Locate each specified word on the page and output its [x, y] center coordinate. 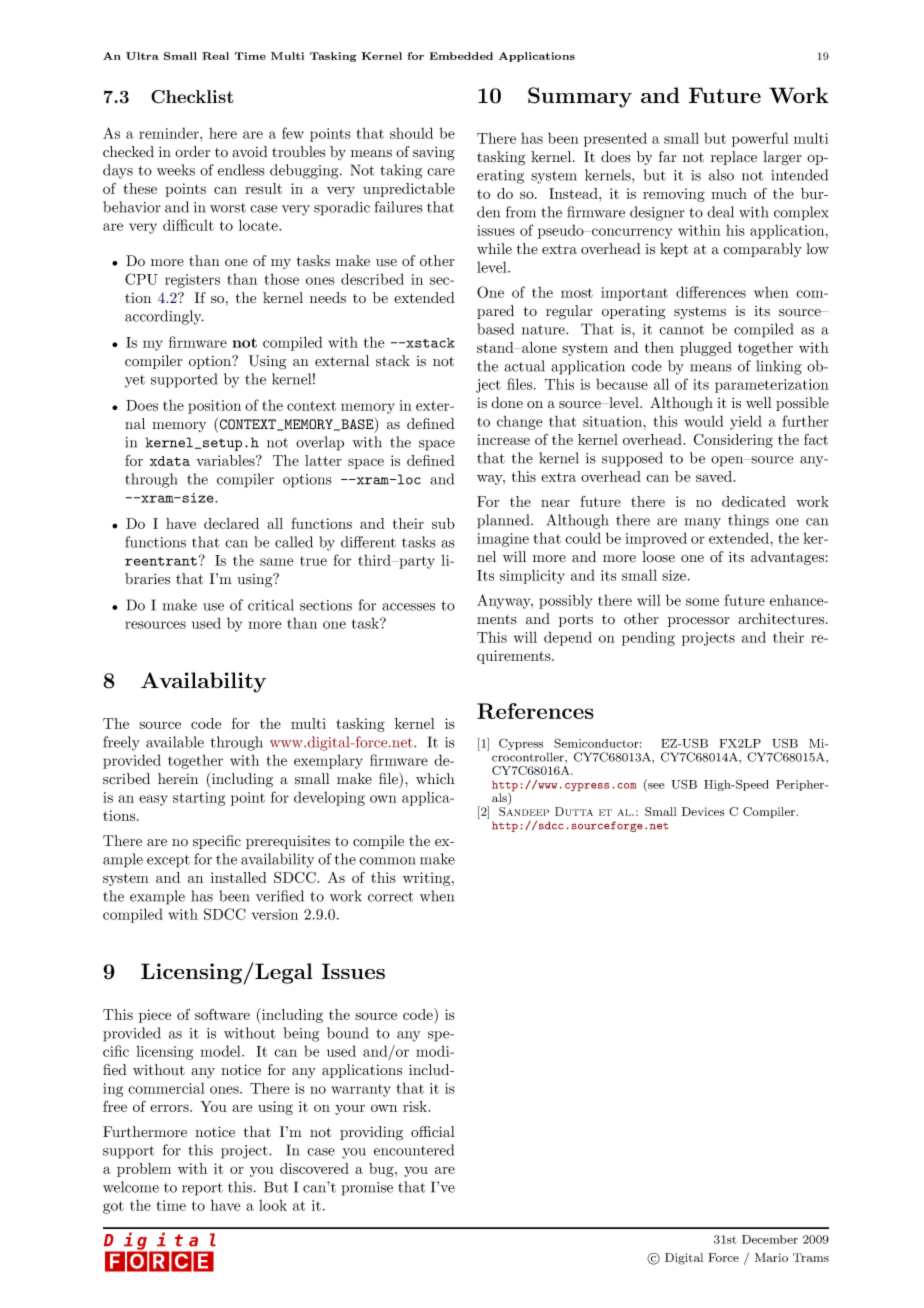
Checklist [192, 97]
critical [271, 605]
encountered [414, 1150]
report [202, 1189]
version [275, 914]
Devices [703, 811]
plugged [706, 349]
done [507, 403]
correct [390, 897]
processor [699, 622]
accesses [408, 607]
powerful [760, 139]
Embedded [461, 56]
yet [135, 381]
